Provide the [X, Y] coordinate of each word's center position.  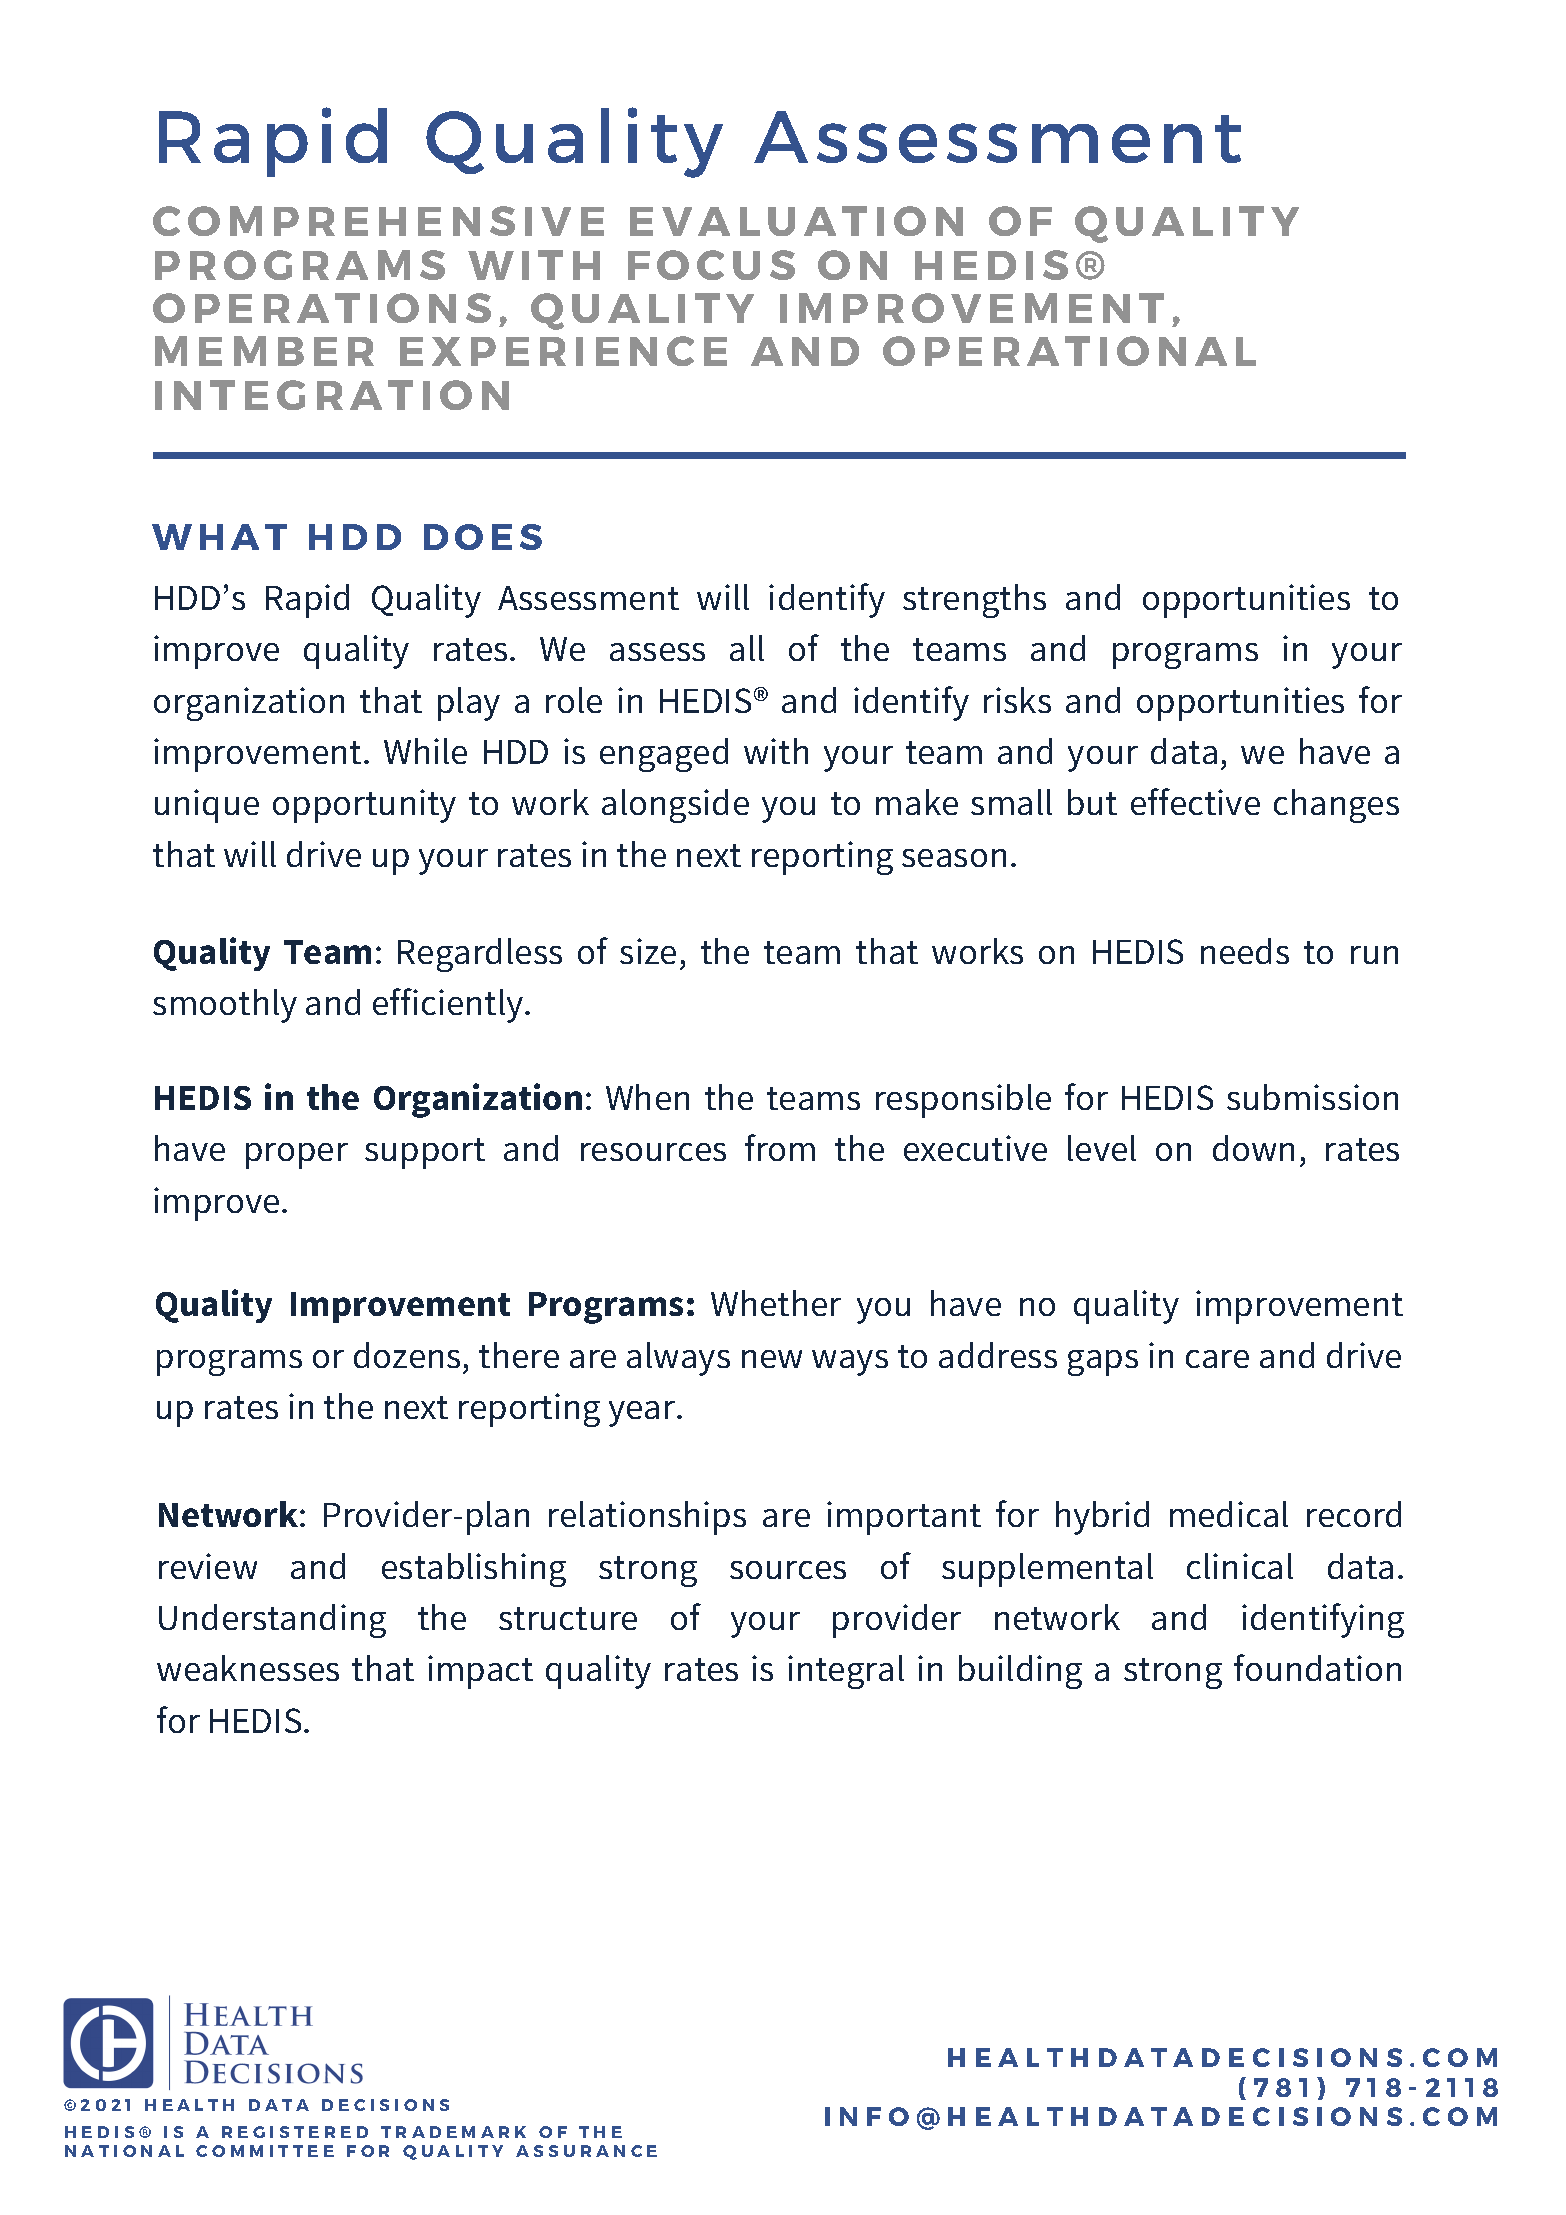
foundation [1317, 1667]
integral [846, 1672]
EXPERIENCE [563, 351]
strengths [974, 601]
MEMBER [264, 351]
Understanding [272, 1621]
